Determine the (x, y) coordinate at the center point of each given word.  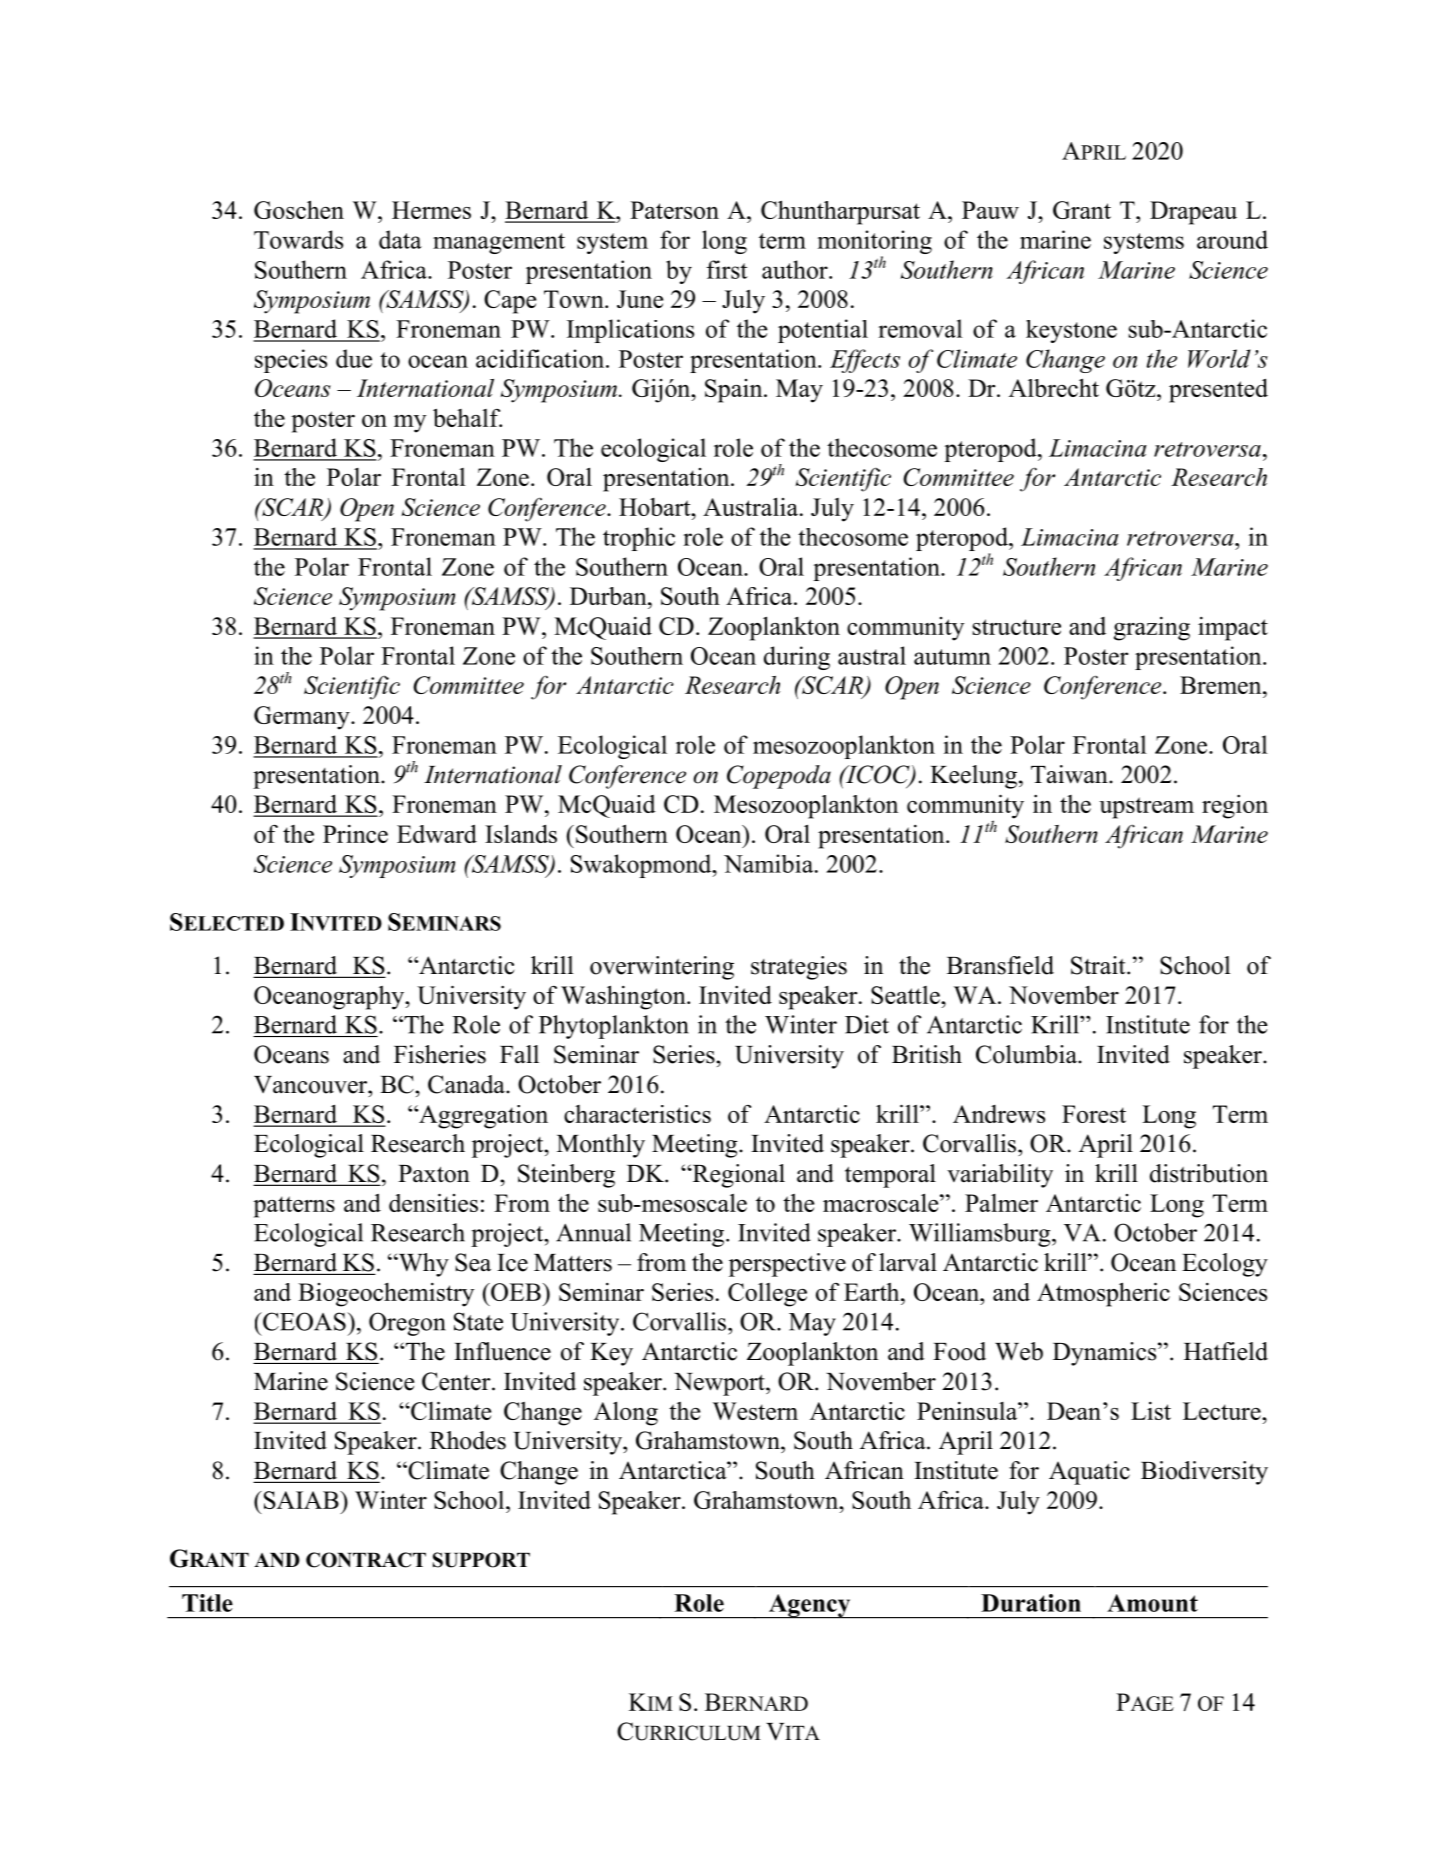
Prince (355, 834)
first (727, 269)
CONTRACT (366, 1560)
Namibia (770, 863)
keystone (1071, 331)
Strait (1099, 965)
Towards (298, 239)
